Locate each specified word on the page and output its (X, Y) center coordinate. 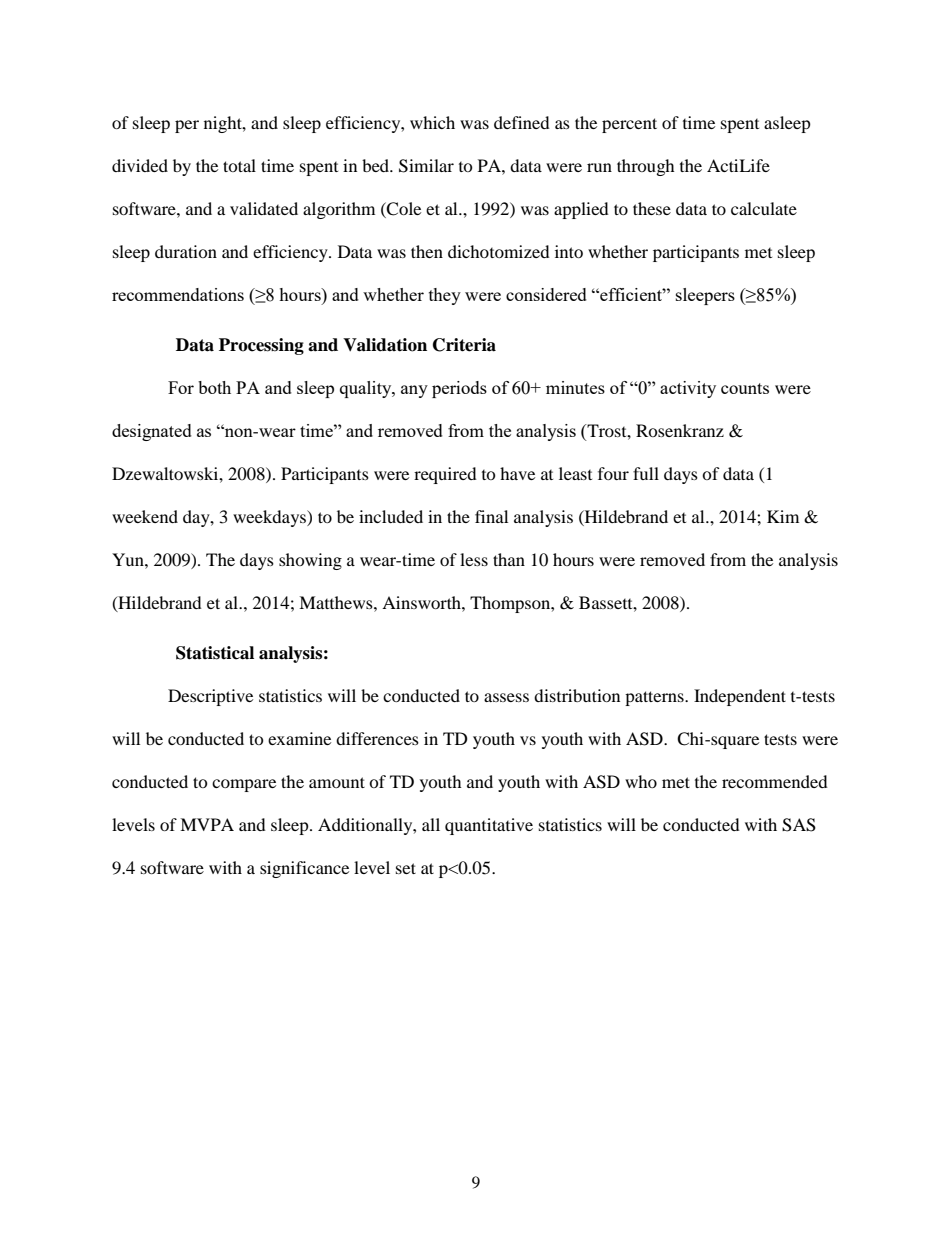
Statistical (215, 653)
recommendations (178, 294)
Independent (740, 697)
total (239, 165)
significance (304, 869)
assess (506, 697)
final (491, 516)
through (646, 167)
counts (745, 388)
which (432, 122)
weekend (145, 516)
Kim (783, 516)
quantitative (489, 826)
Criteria (464, 345)
